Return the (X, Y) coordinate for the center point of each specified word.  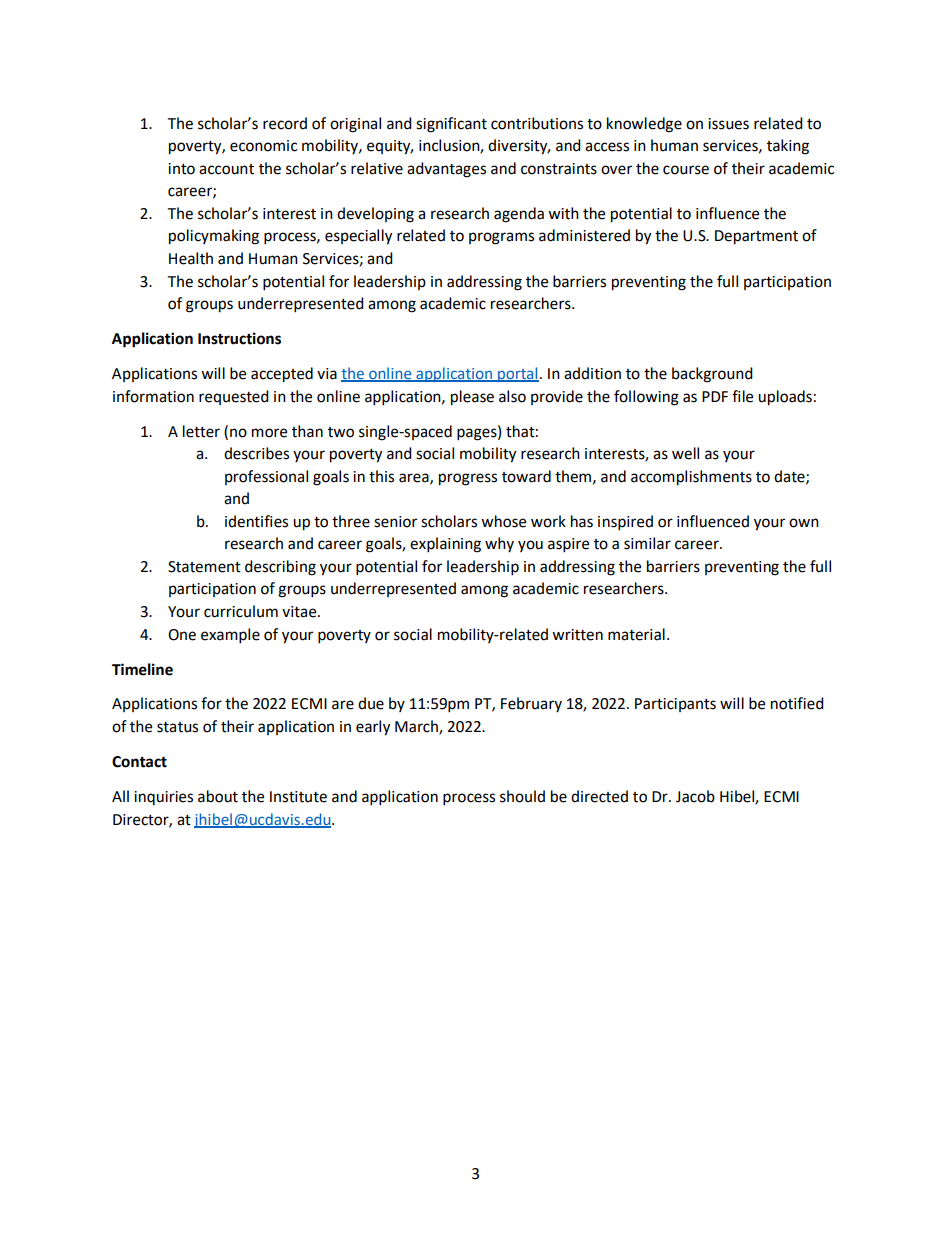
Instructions (239, 338)
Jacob (695, 796)
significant (451, 125)
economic (263, 146)
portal (517, 374)
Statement (204, 567)
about (218, 796)
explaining (445, 545)
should (522, 796)
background (712, 375)
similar (647, 543)
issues (728, 124)
